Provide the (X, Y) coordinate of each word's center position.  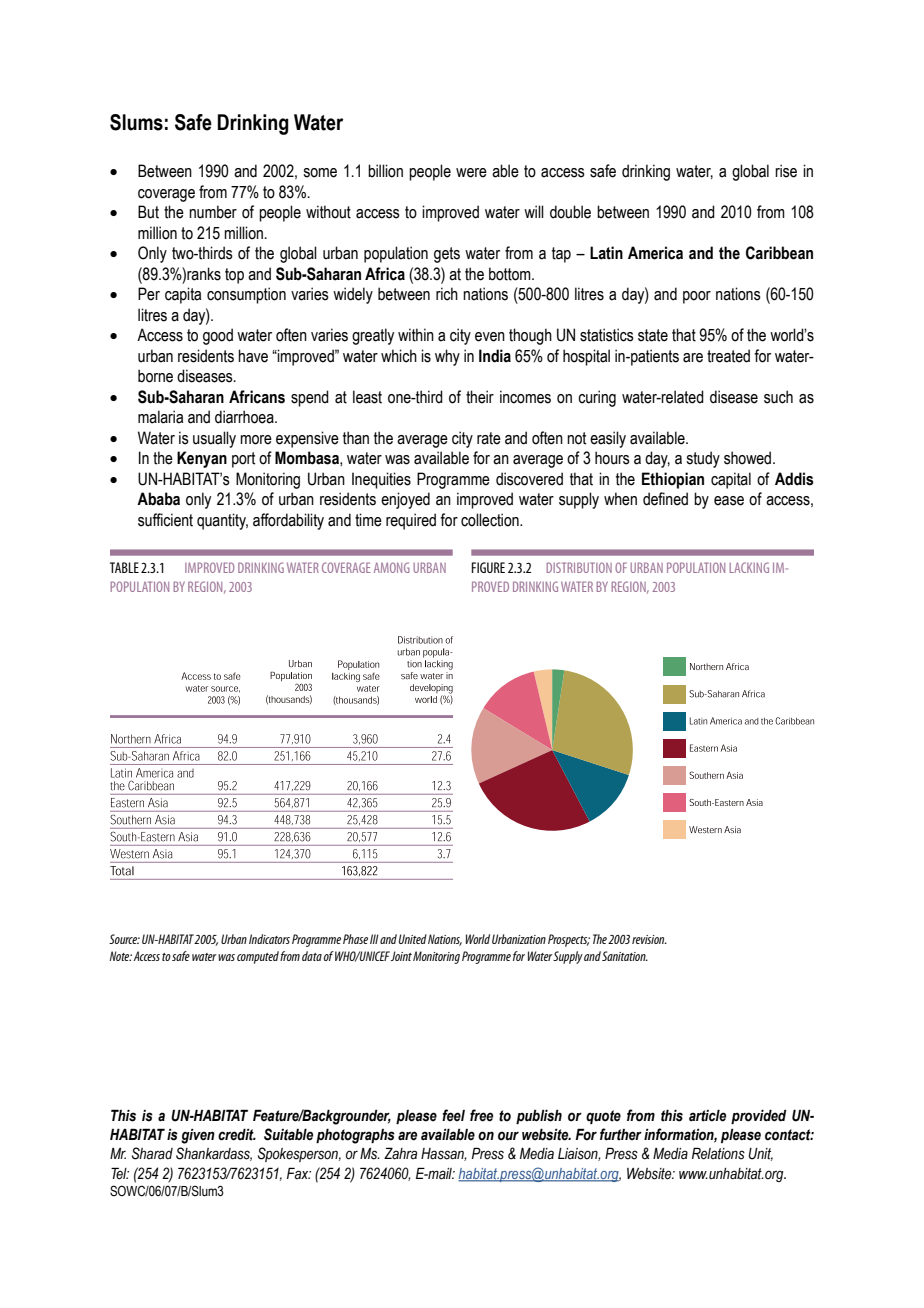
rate (489, 438)
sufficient (165, 520)
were (471, 173)
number (213, 212)
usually (214, 439)
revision (649, 939)
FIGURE (488, 567)
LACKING (749, 567)
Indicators (269, 939)
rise (786, 171)
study (703, 459)
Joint (401, 956)
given (198, 1136)
